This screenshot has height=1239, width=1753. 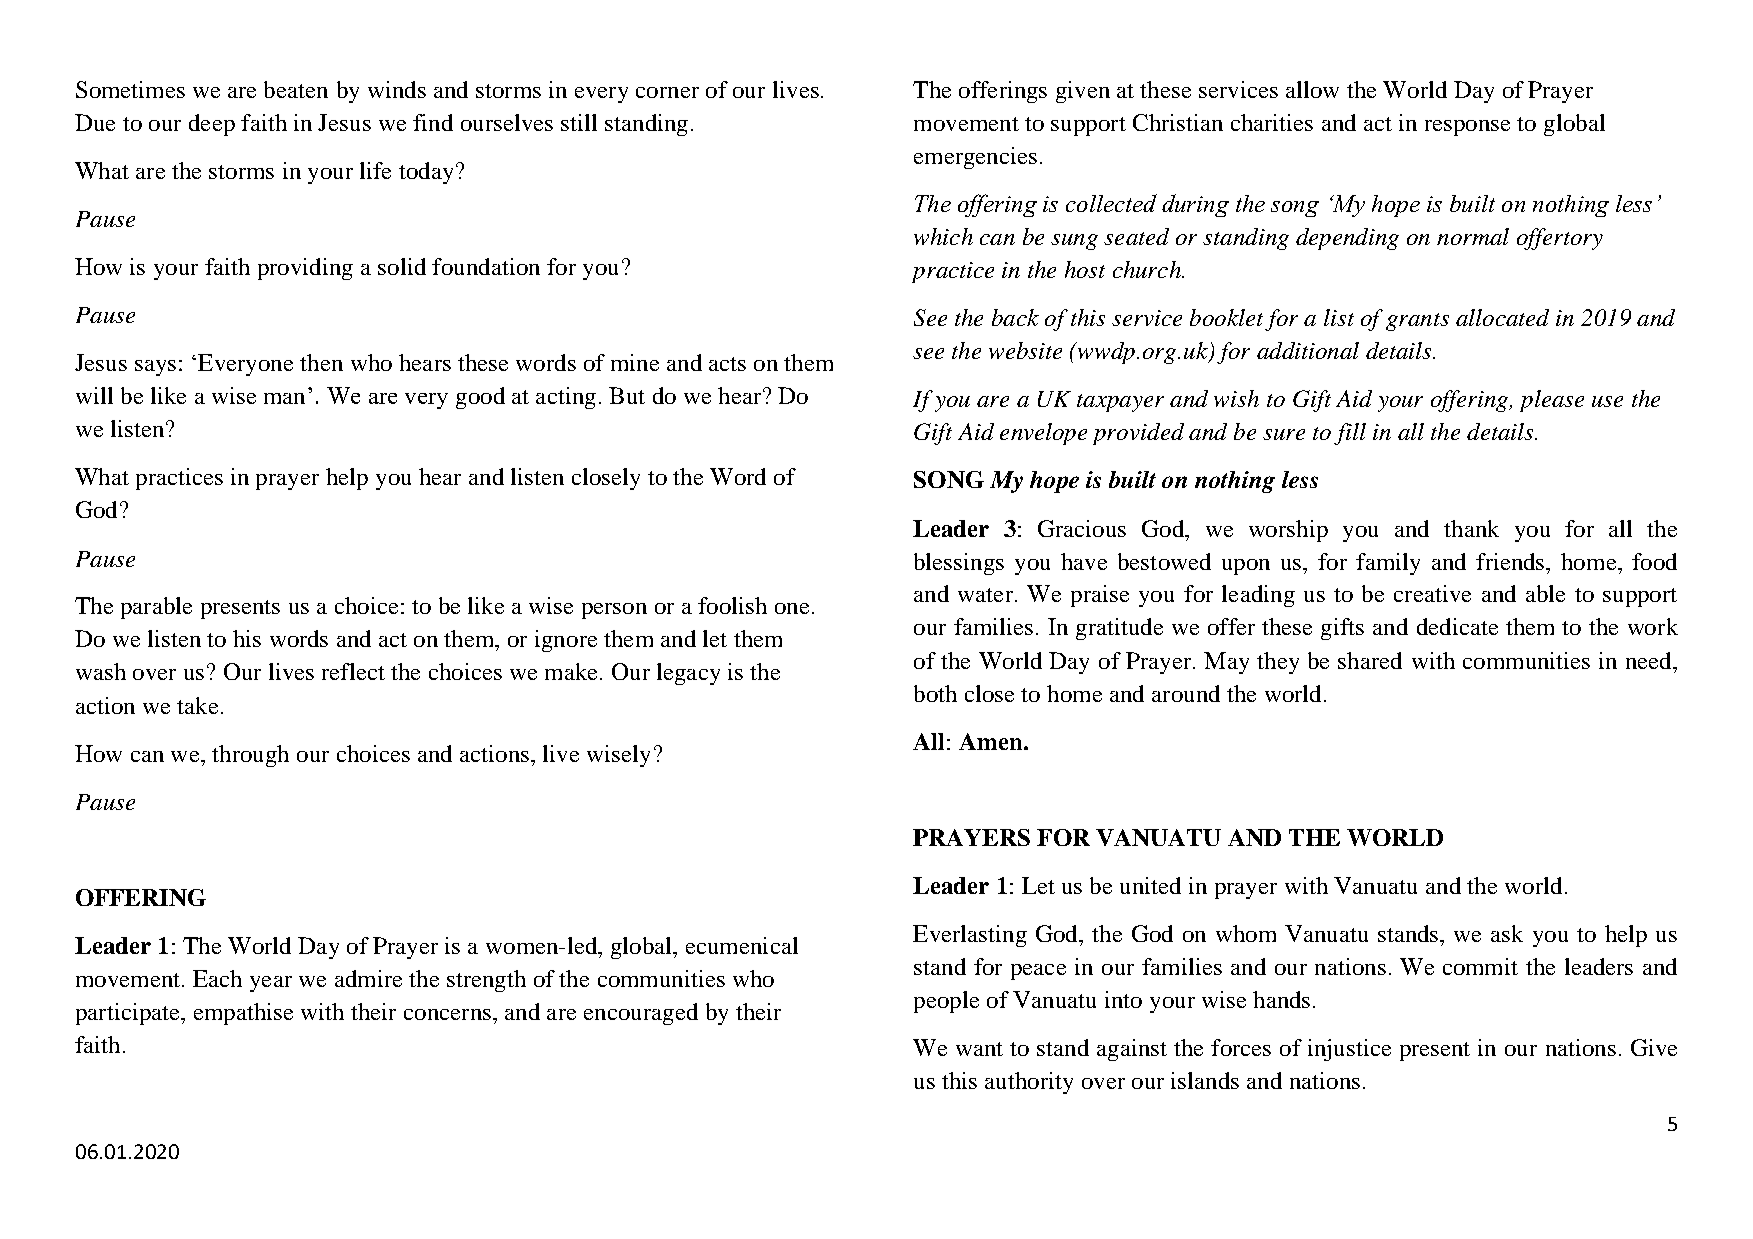 What do you see at coordinates (1507, 933) in the screenshot?
I see `ask` at bounding box center [1507, 933].
